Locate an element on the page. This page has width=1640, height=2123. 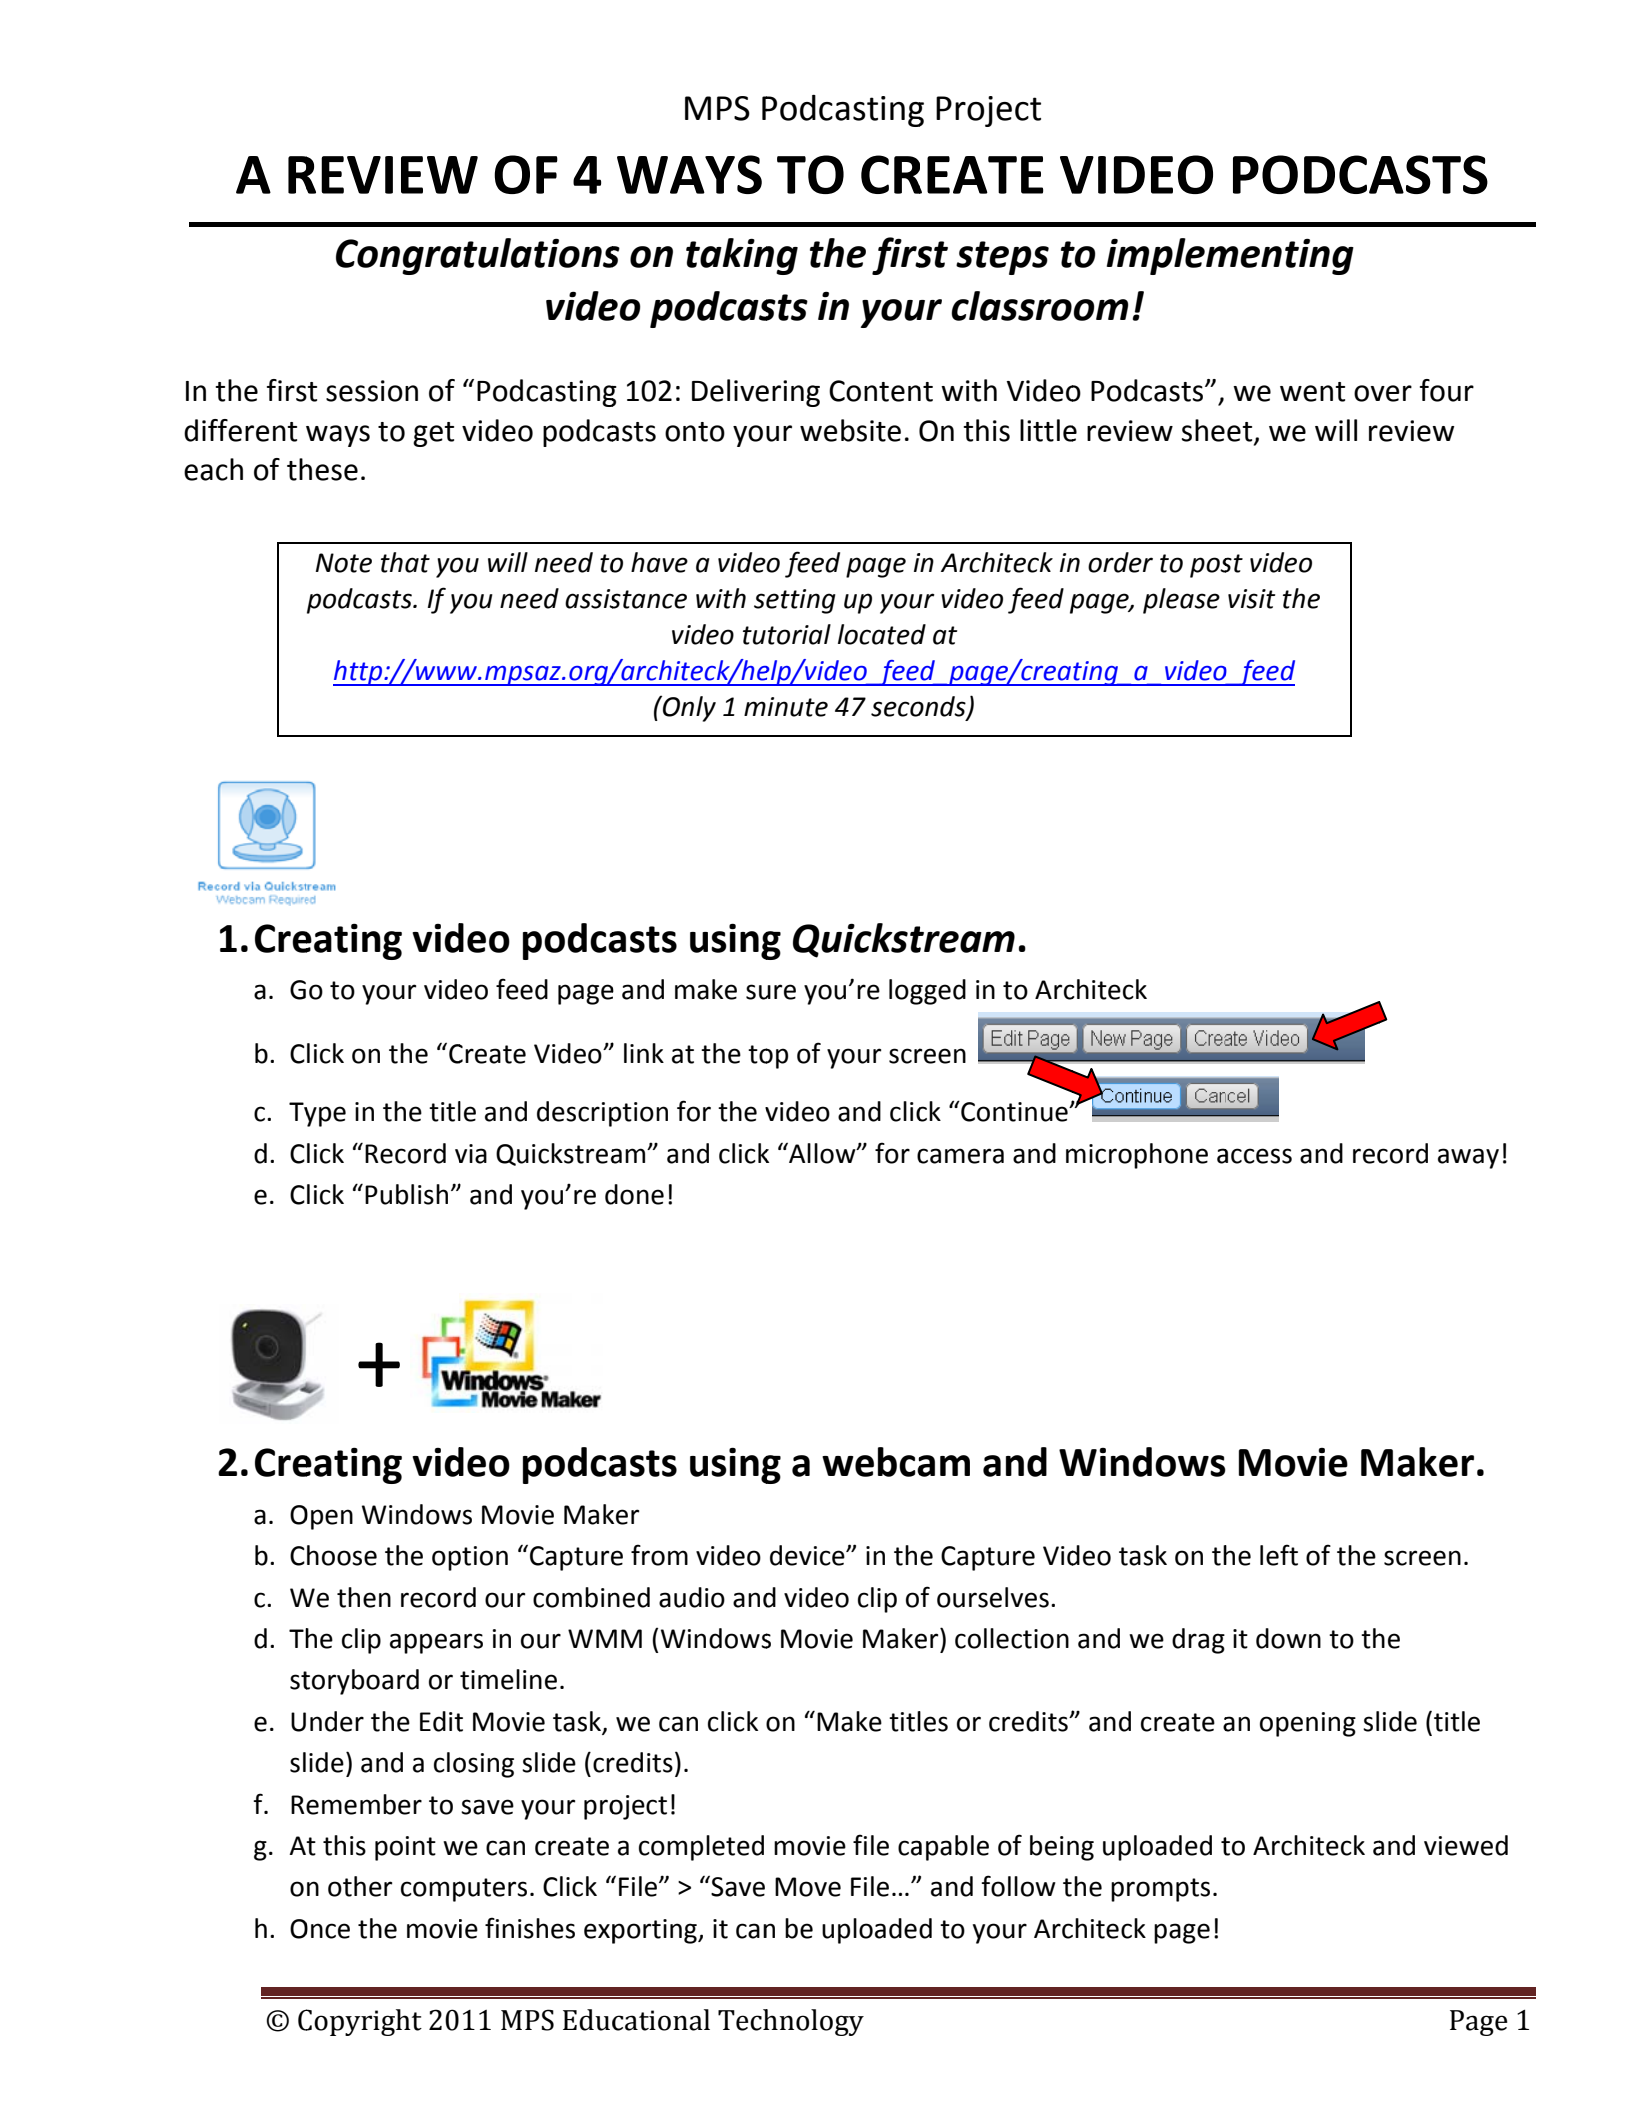
other is located at coordinates (360, 1886).
